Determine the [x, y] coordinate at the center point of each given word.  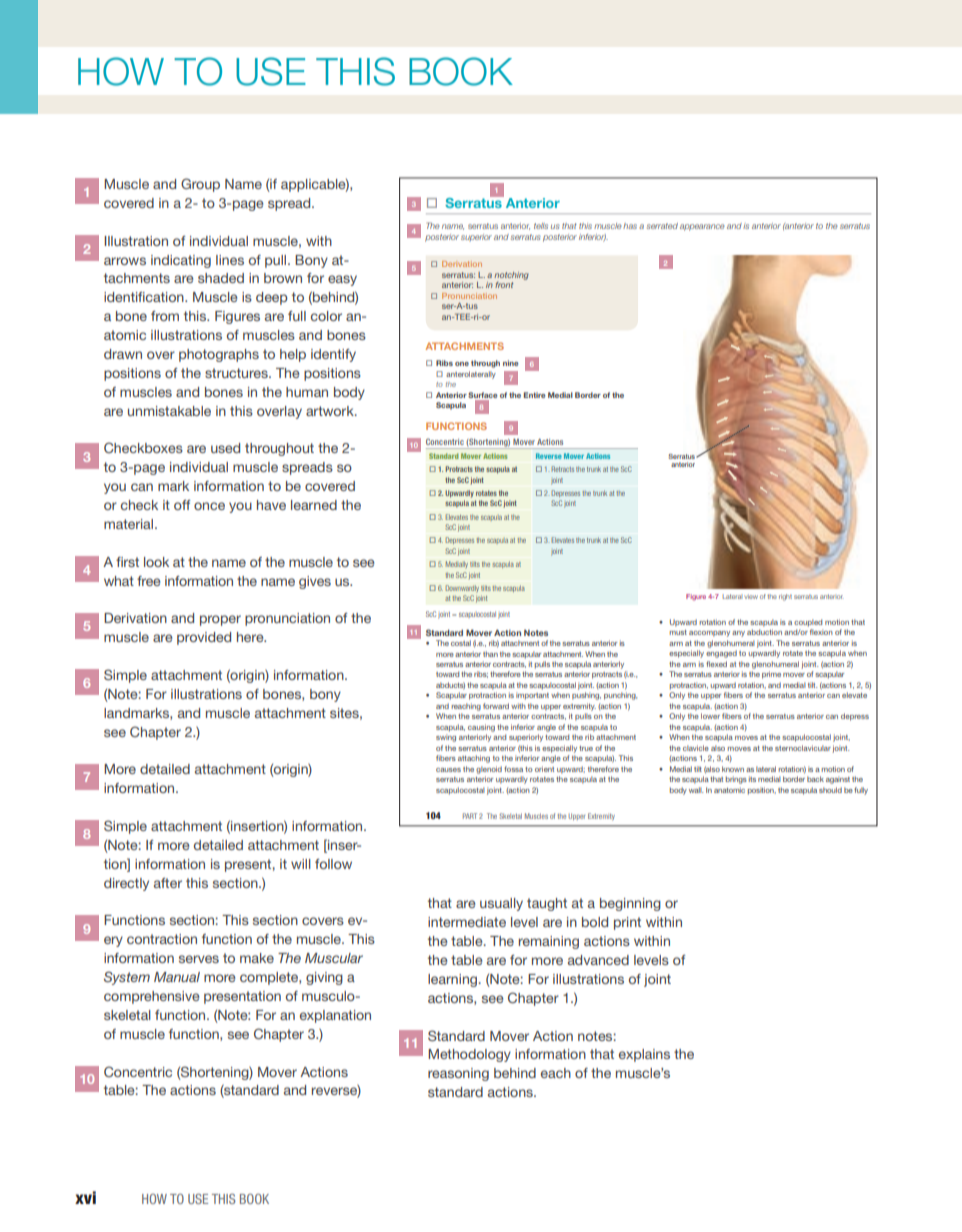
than [490, 654]
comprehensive [151, 997]
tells [541, 226]
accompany [709, 634]
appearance [702, 227]
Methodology [469, 1055]
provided [204, 638]
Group [200, 185]
